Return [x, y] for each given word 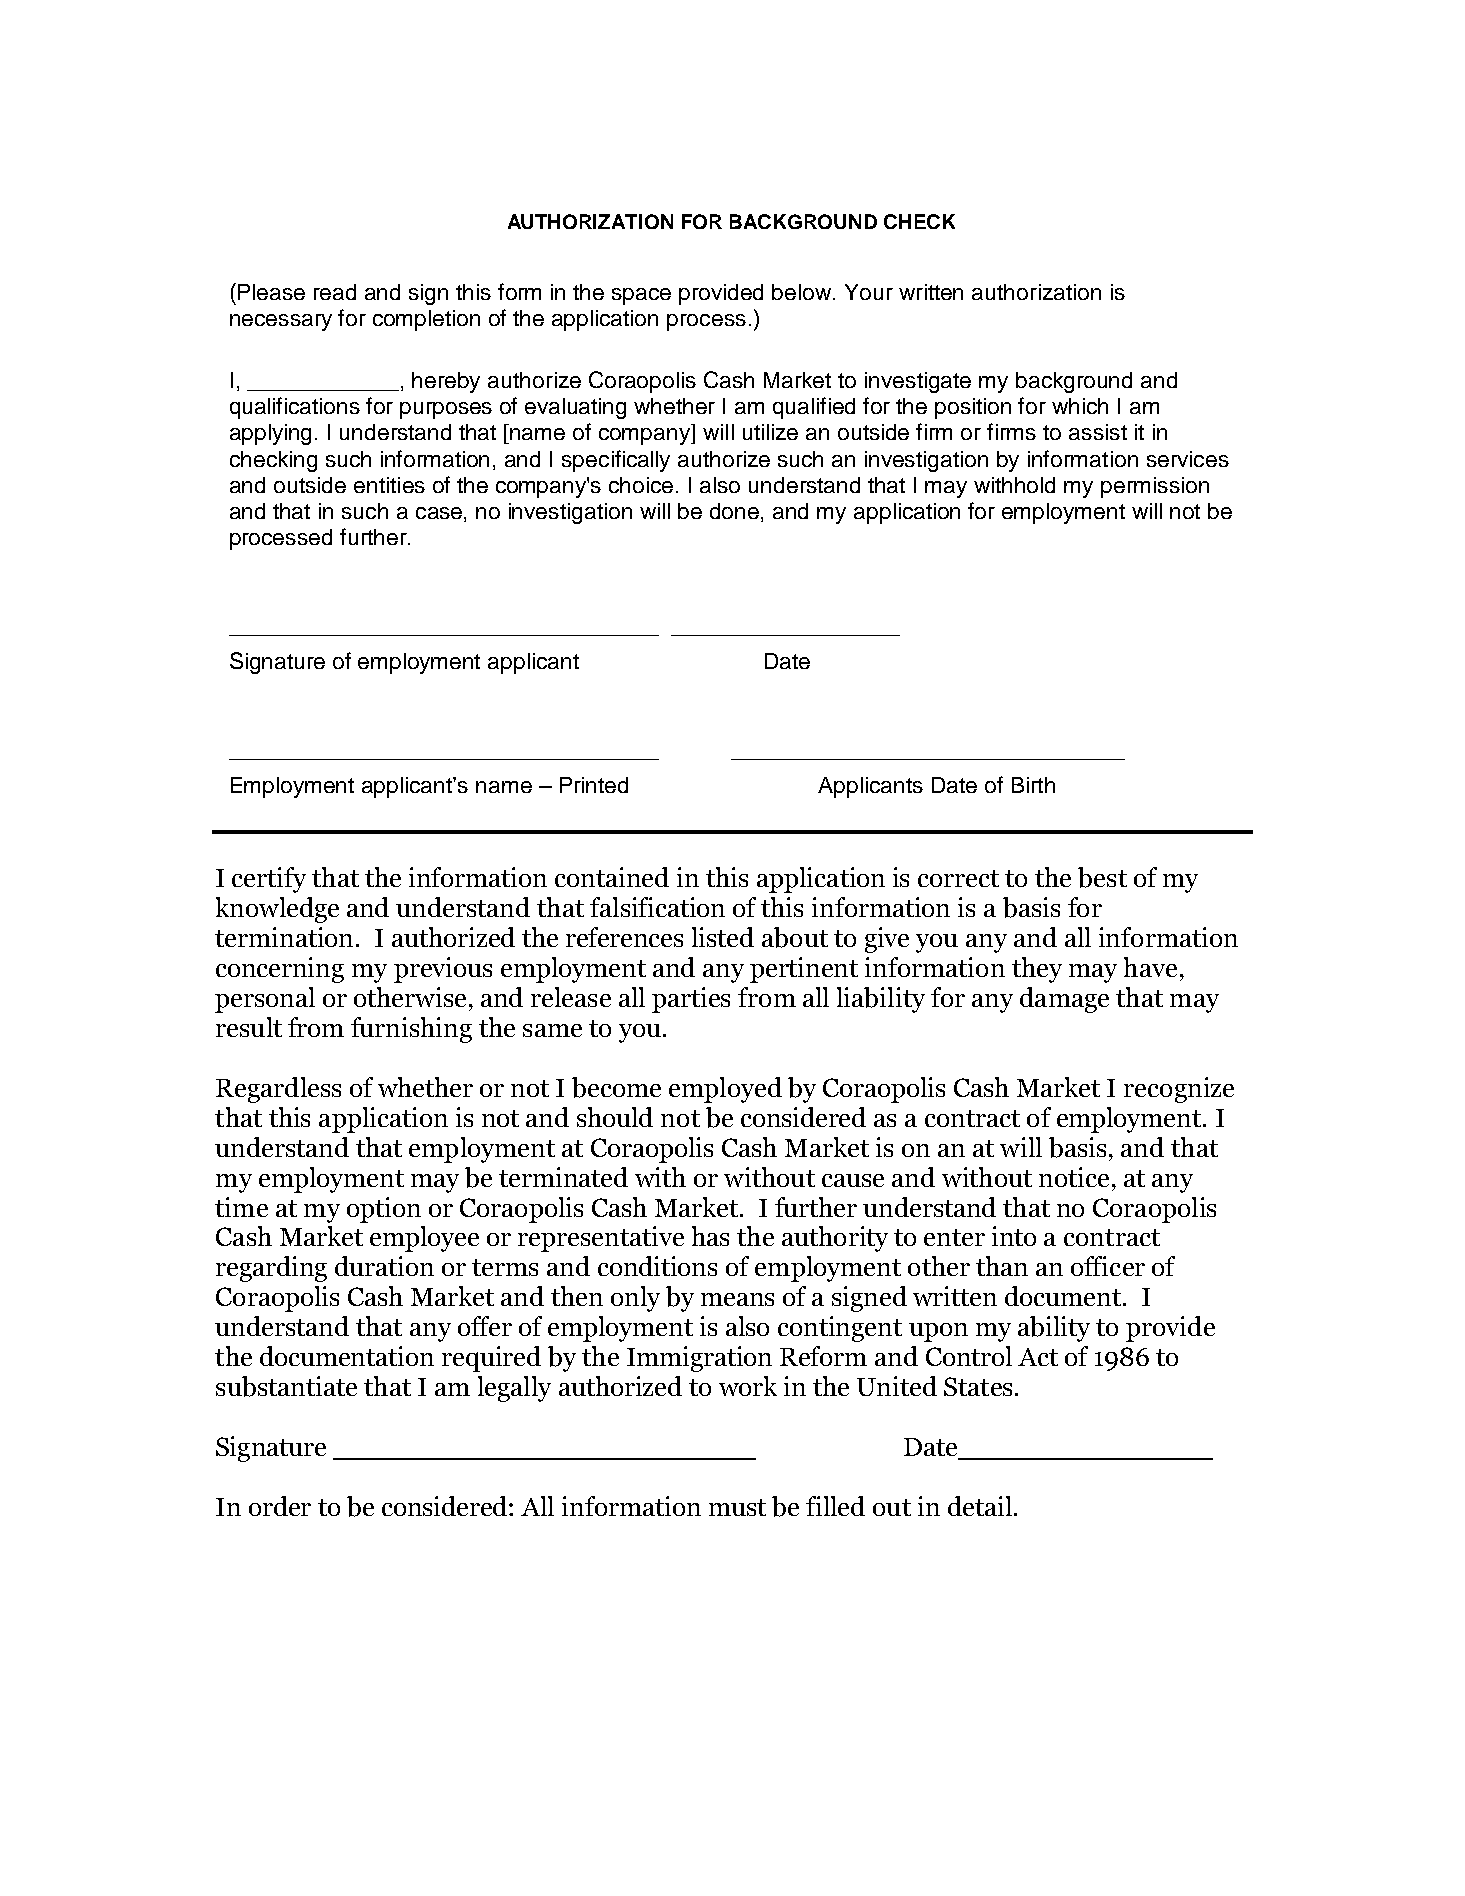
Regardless [278, 1090]
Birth [1033, 785]
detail [980, 1506]
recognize [1179, 1090]
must [737, 1507]
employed [725, 1090]
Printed [594, 785]
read [335, 292]
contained [612, 877]
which [1080, 406]
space [641, 296]
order [280, 1506]
